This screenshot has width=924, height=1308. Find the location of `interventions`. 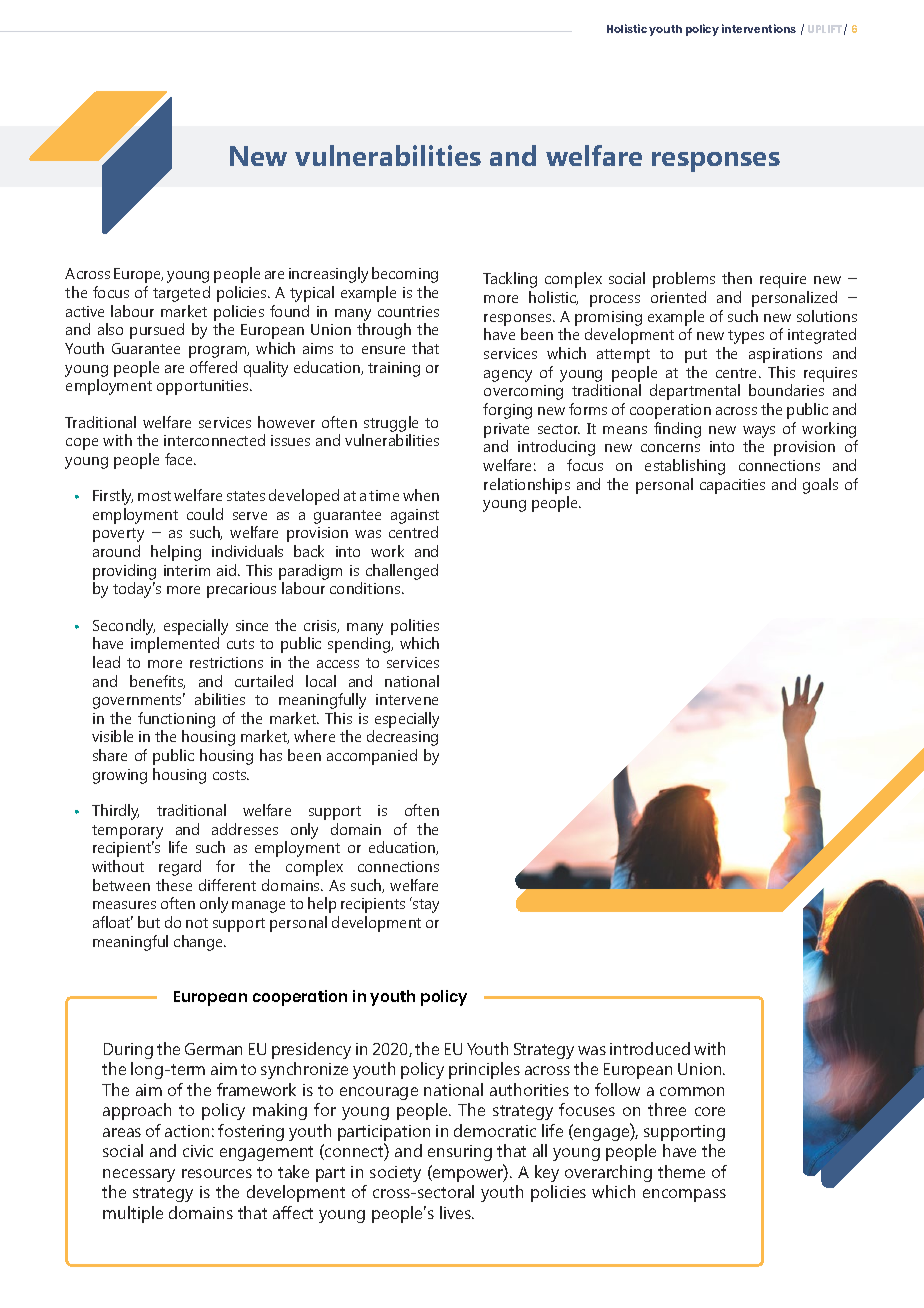

interventions is located at coordinates (759, 28).
